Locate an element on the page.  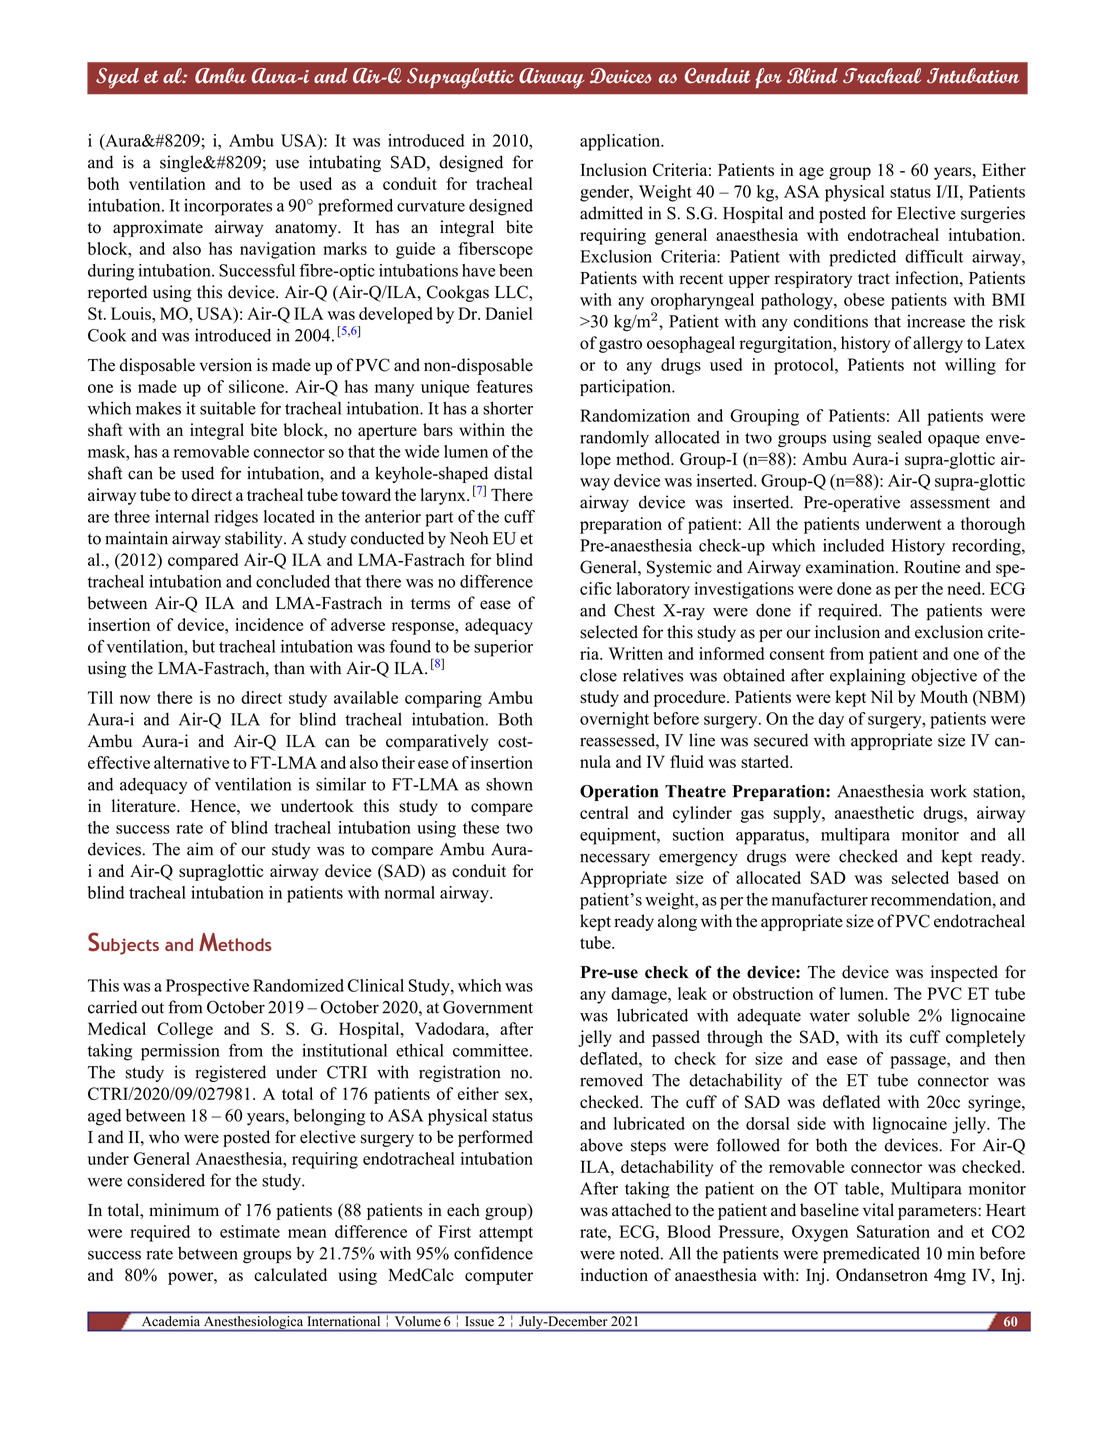
but is located at coordinates (203, 646).
